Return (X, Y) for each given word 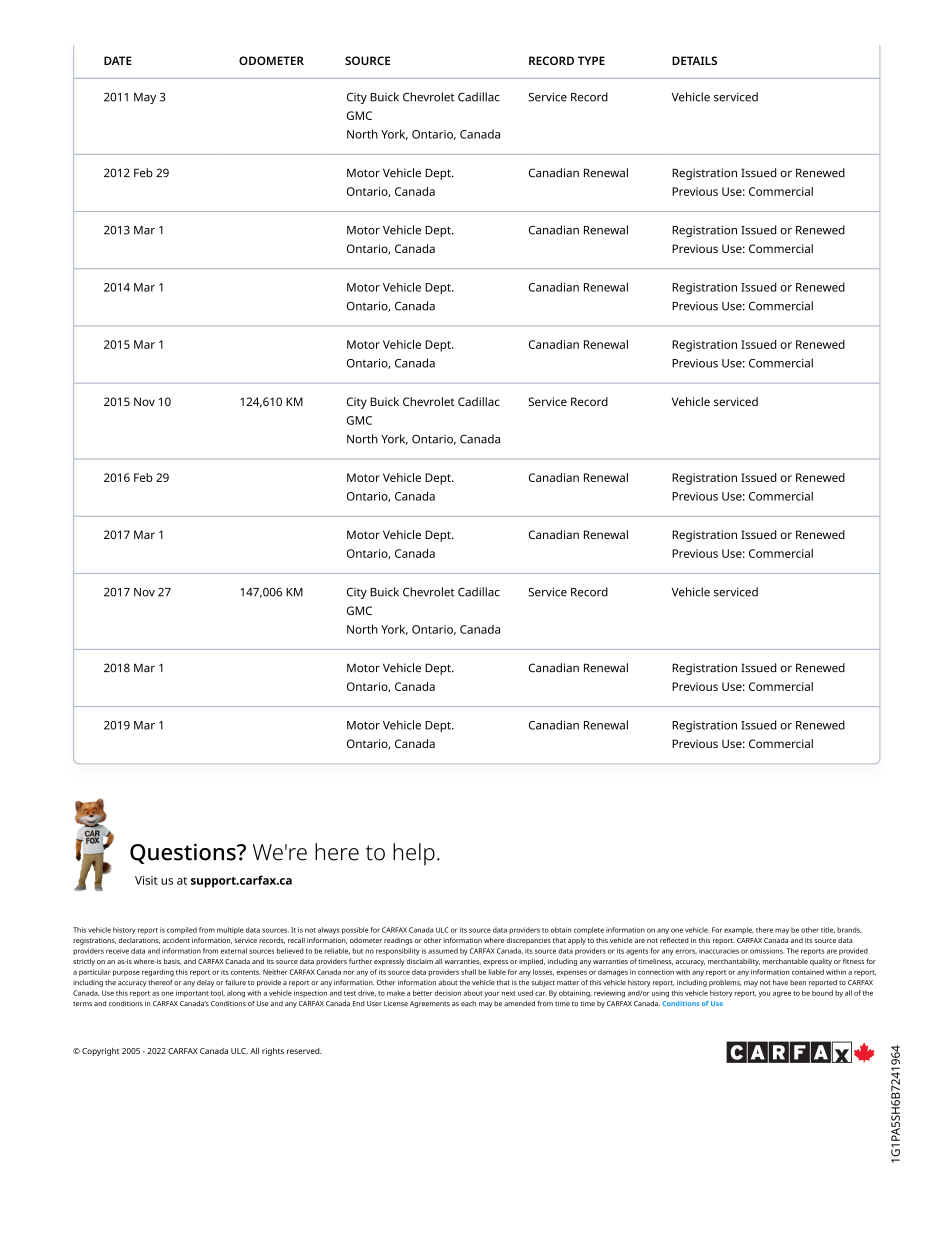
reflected (674, 940)
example (739, 930)
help (414, 854)
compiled (182, 930)
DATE (118, 60)
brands (849, 930)
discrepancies (528, 941)
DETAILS (694, 60)
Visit (146, 880)
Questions (184, 853)
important (192, 993)
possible (355, 930)
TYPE (591, 60)
